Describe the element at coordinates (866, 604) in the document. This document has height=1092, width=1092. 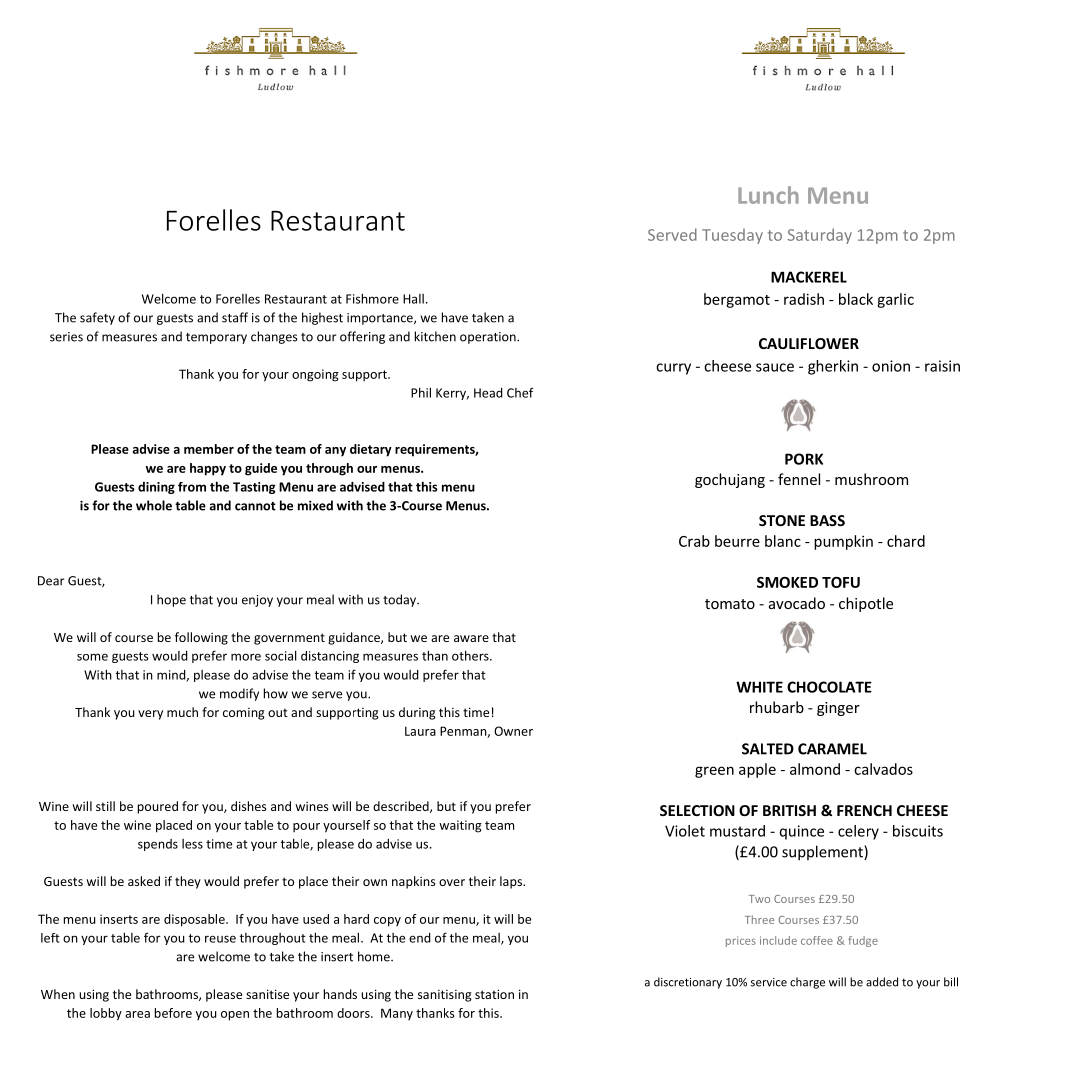
I see `chipotle` at that location.
